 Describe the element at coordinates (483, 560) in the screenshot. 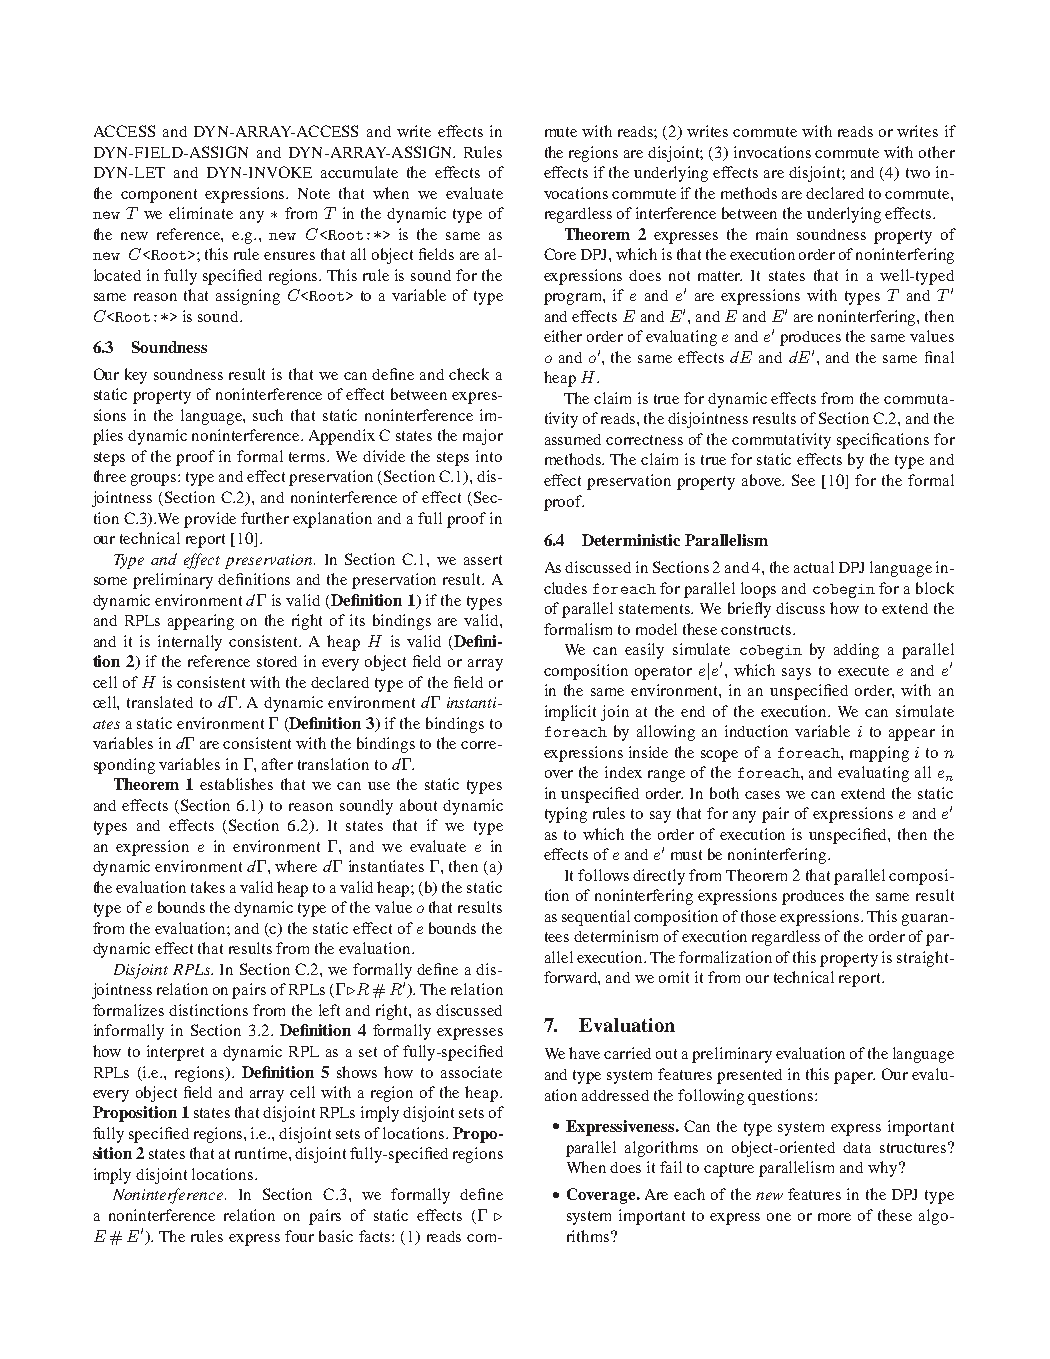

I see `assert` at that location.
